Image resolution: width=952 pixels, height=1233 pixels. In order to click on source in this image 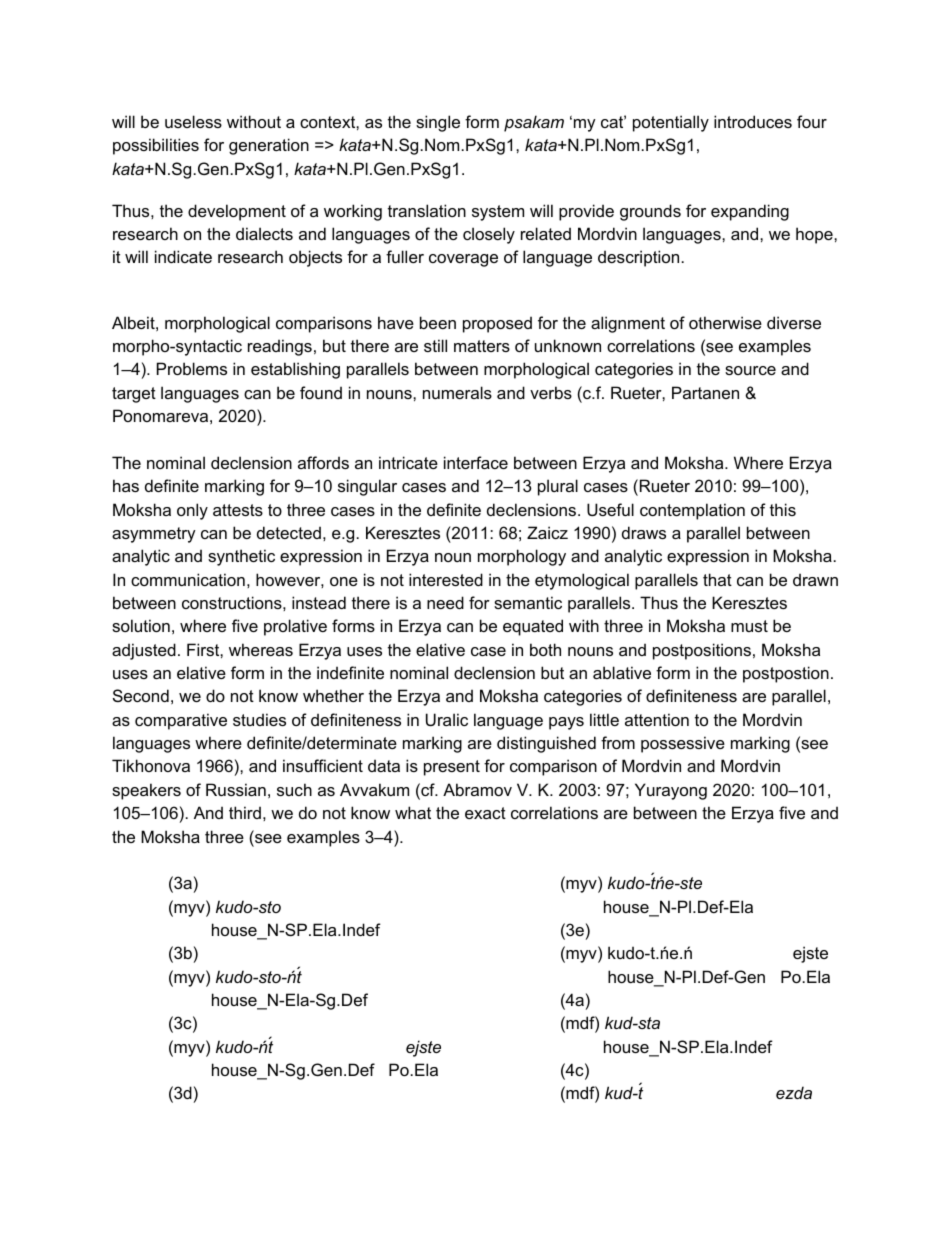, I will do `click(750, 370)`.
